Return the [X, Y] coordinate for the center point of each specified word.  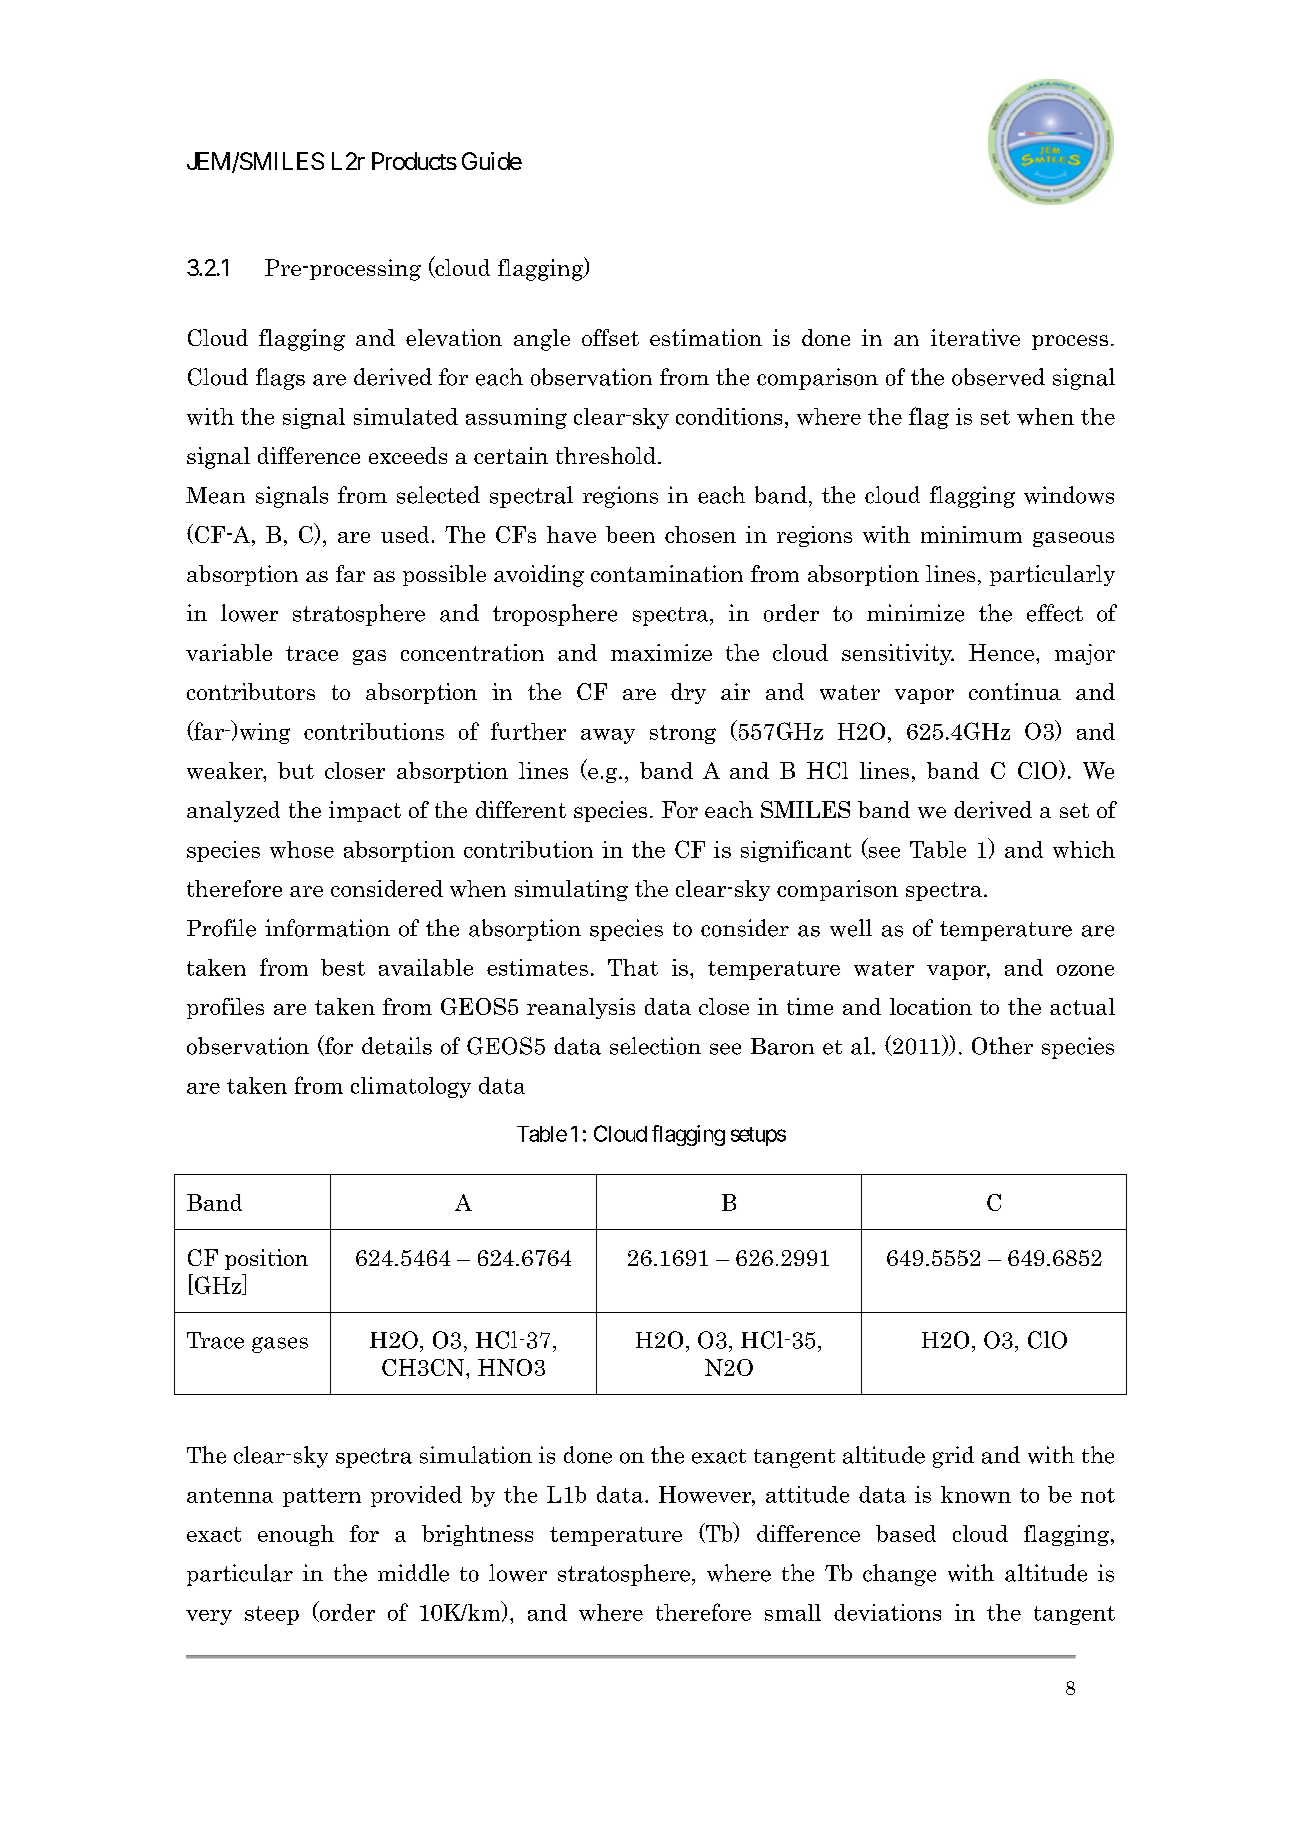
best [343, 967]
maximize [661, 652]
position [266, 1259]
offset [610, 337]
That [633, 967]
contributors [251, 691]
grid [953, 1457]
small [793, 1612]
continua [1015, 691]
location [931, 1006]
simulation [476, 1455]
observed [998, 377]
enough [296, 1535]
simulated [406, 416]
